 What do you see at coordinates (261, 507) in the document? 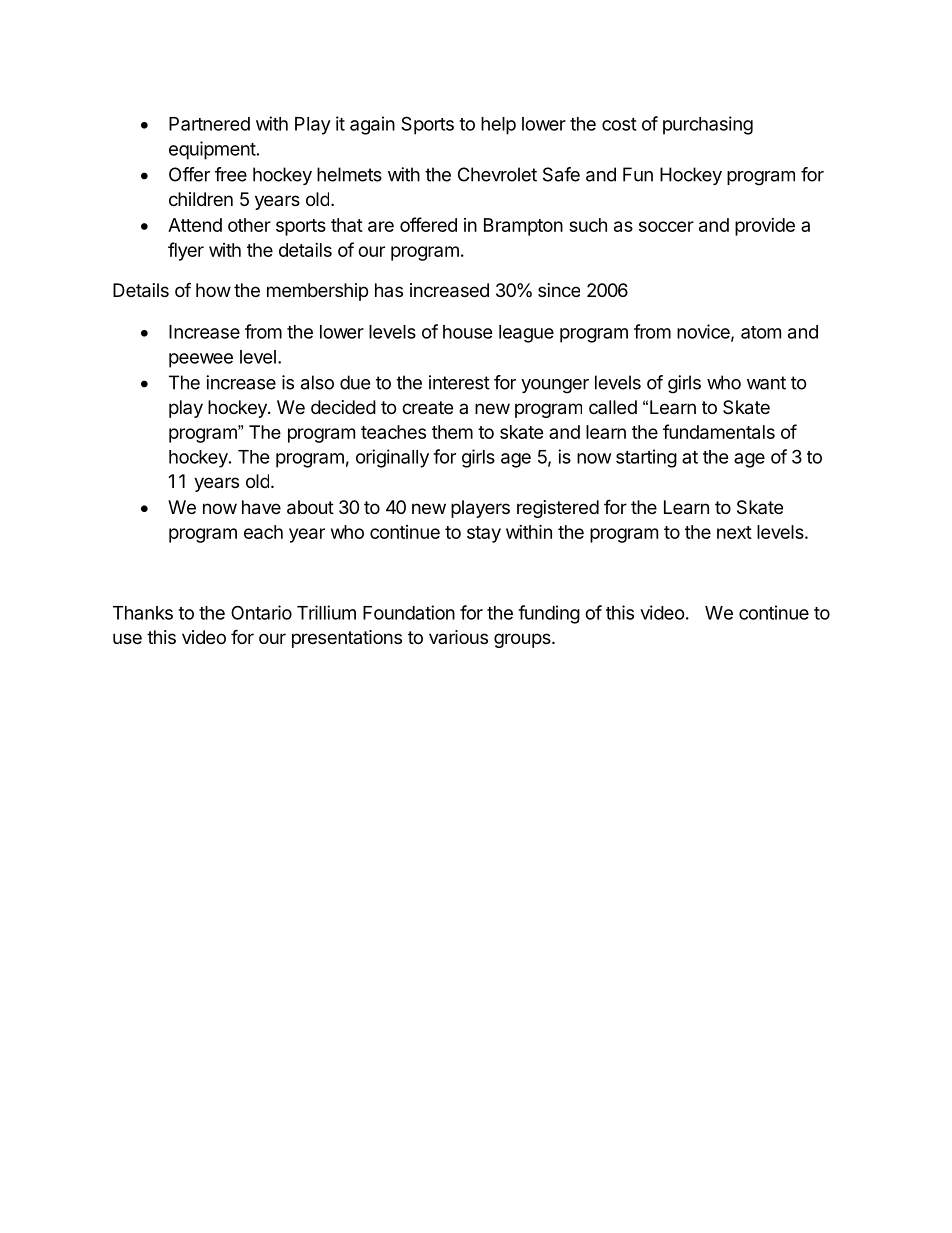
I see `have` at bounding box center [261, 507].
